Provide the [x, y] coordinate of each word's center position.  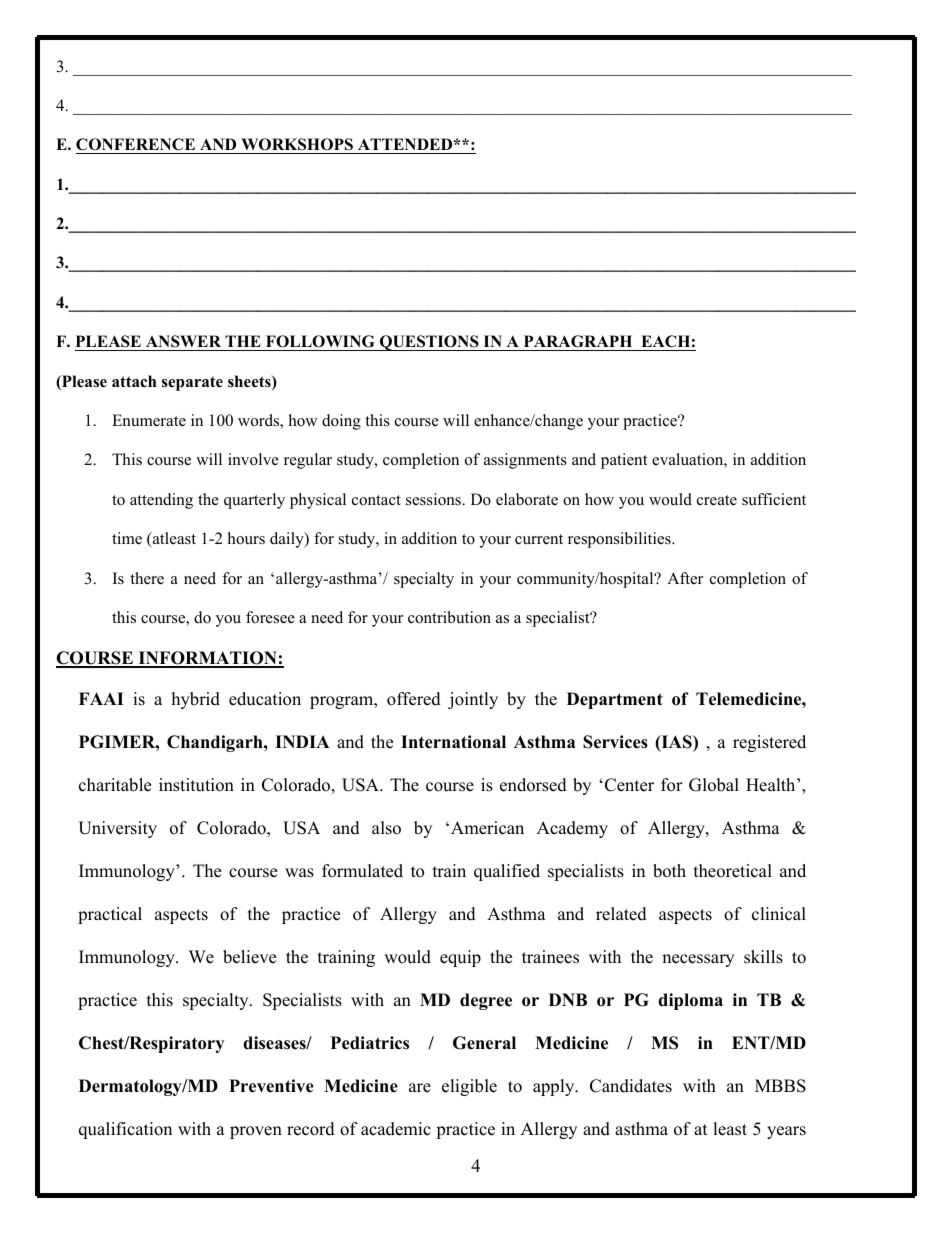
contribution [449, 617]
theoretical [733, 871]
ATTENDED [404, 146]
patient [624, 461]
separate [192, 383]
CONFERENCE [136, 146]
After [685, 578]
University [117, 829]
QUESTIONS [429, 343]
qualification [125, 1130]
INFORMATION [207, 659]
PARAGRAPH [578, 341]
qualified [507, 872]
